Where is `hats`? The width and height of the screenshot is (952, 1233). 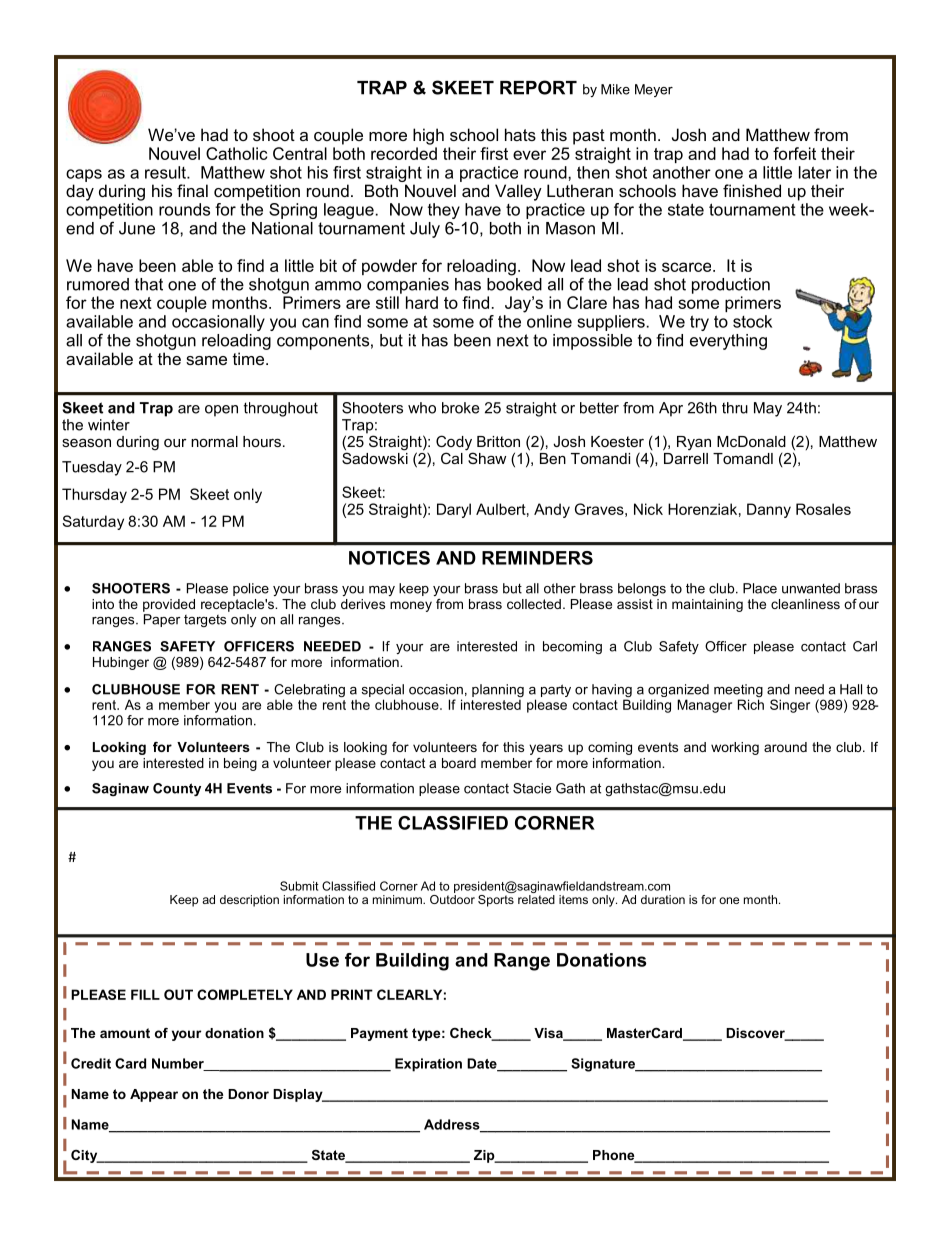
hats is located at coordinates (520, 134).
